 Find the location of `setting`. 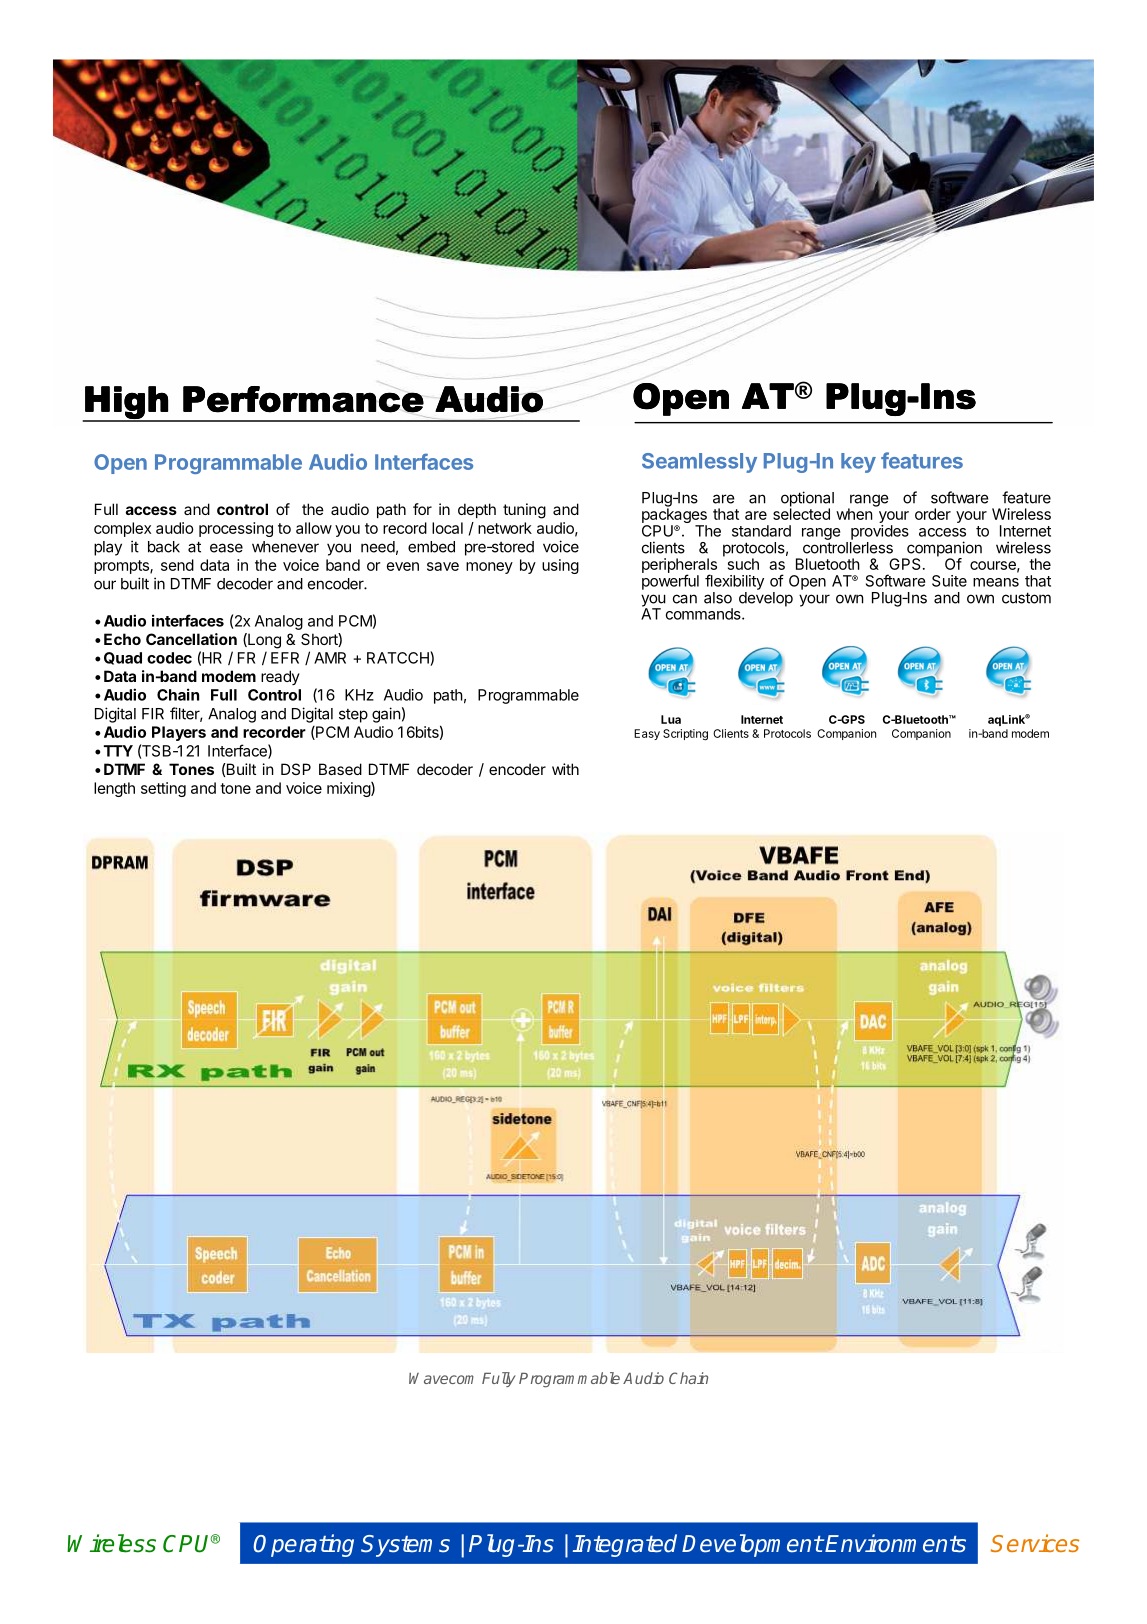

setting is located at coordinates (163, 789).
